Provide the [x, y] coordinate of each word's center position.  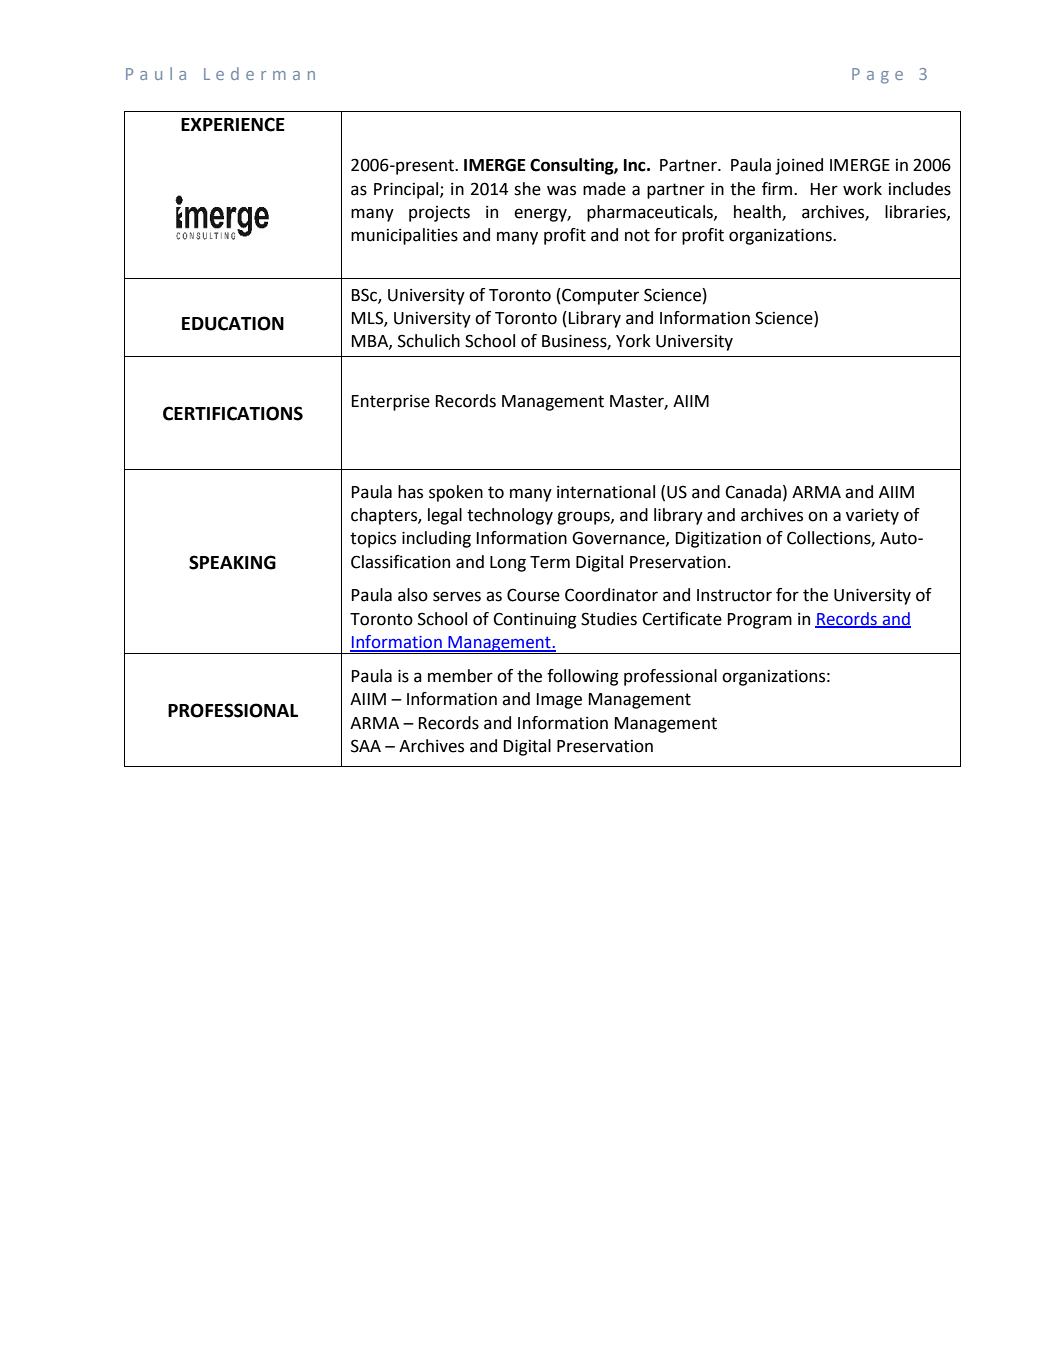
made [604, 189]
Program [760, 621]
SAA [366, 746]
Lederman [259, 73]
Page [877, 76]
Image [559, 701]
